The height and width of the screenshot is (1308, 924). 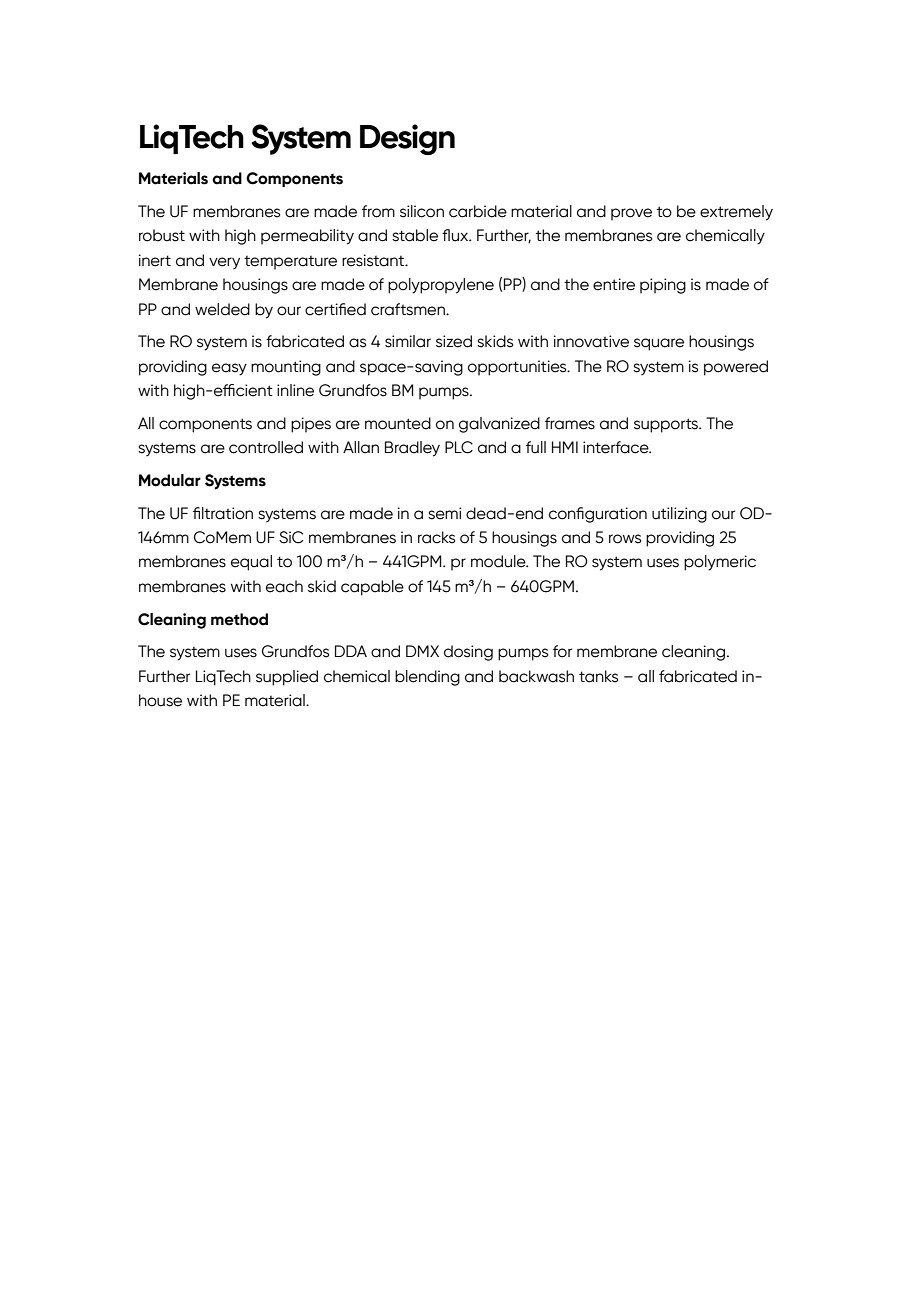 What do you see at coordinates (266, 447) in the screenshot?
I see `controlled` at bounding box center [266, 447].
